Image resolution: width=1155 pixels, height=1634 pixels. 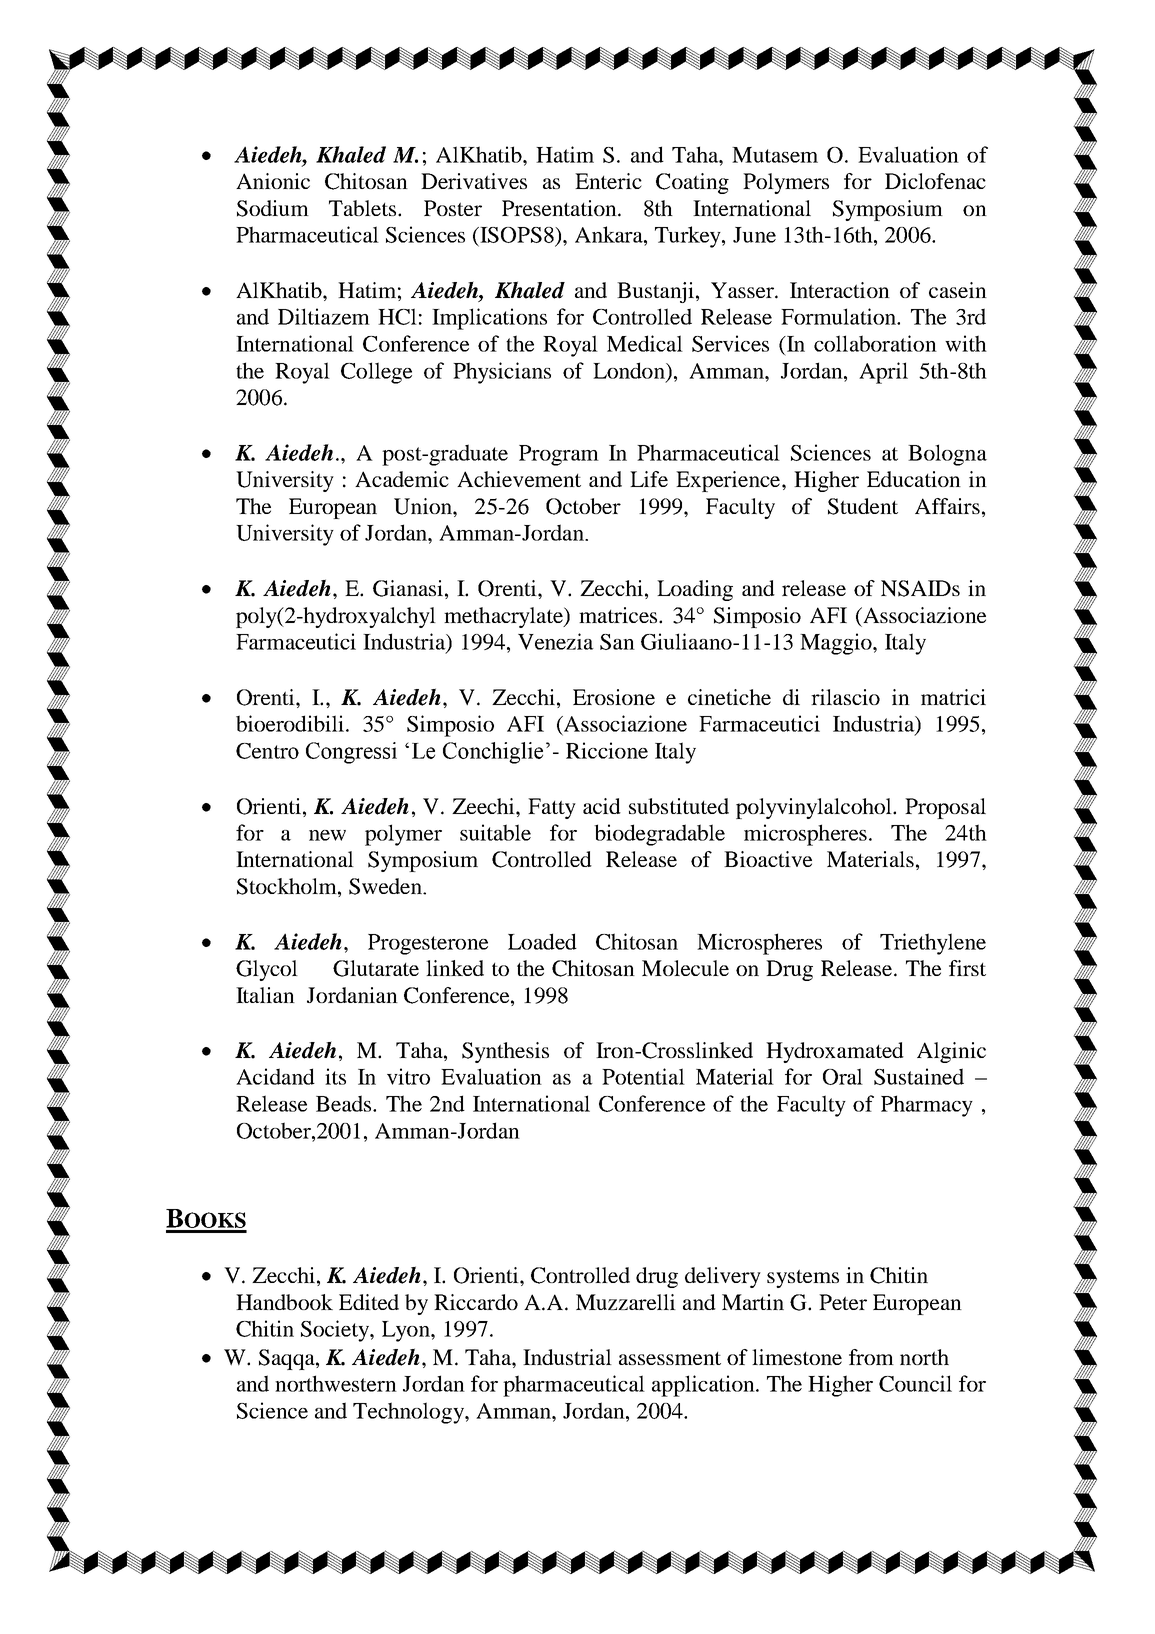 What do you see at coordinates (935, 181) in the screenshot?
I see `Diclofenac` at bounding box center [935, 181].
